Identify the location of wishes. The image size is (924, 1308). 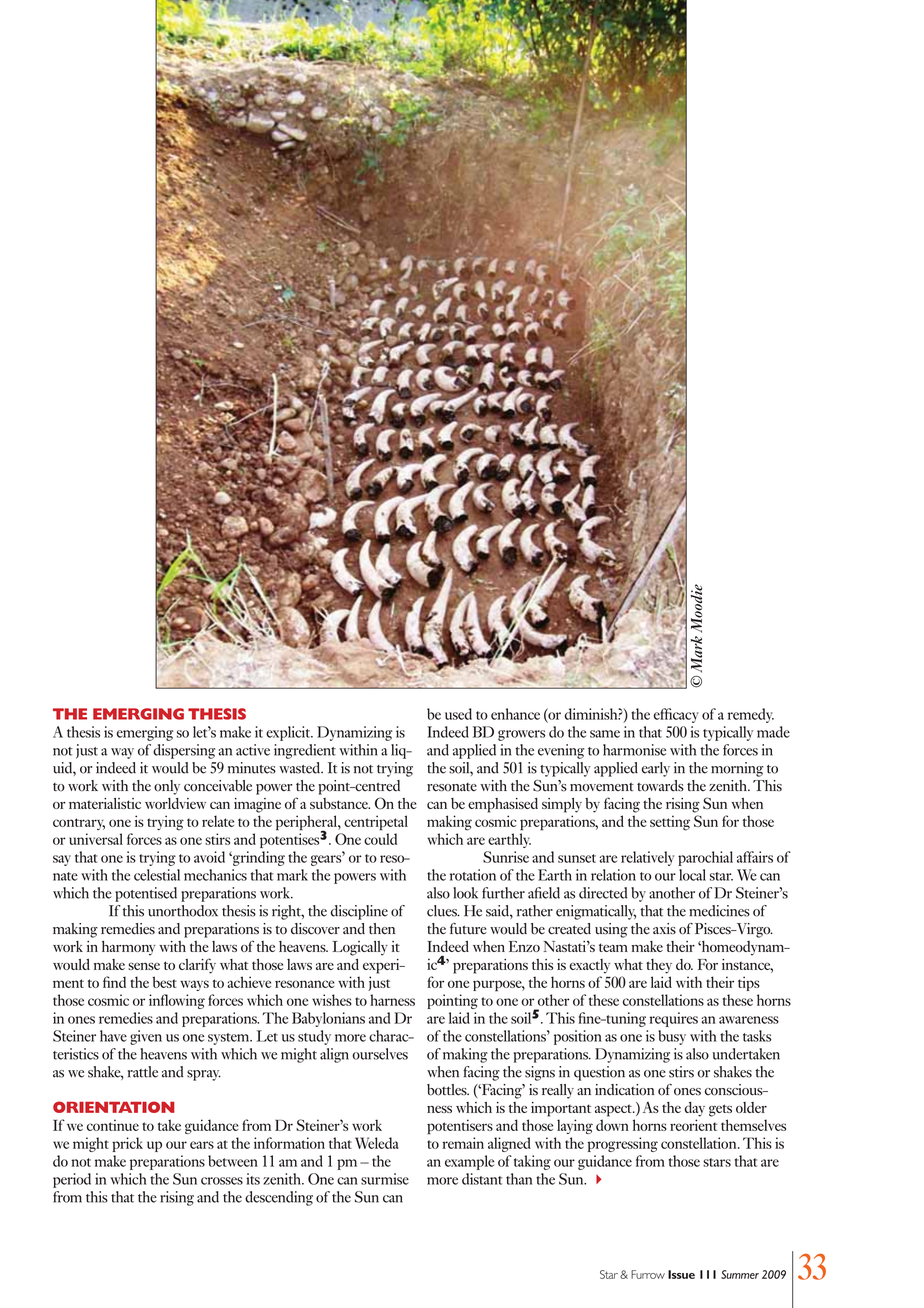
(332, 1000).
